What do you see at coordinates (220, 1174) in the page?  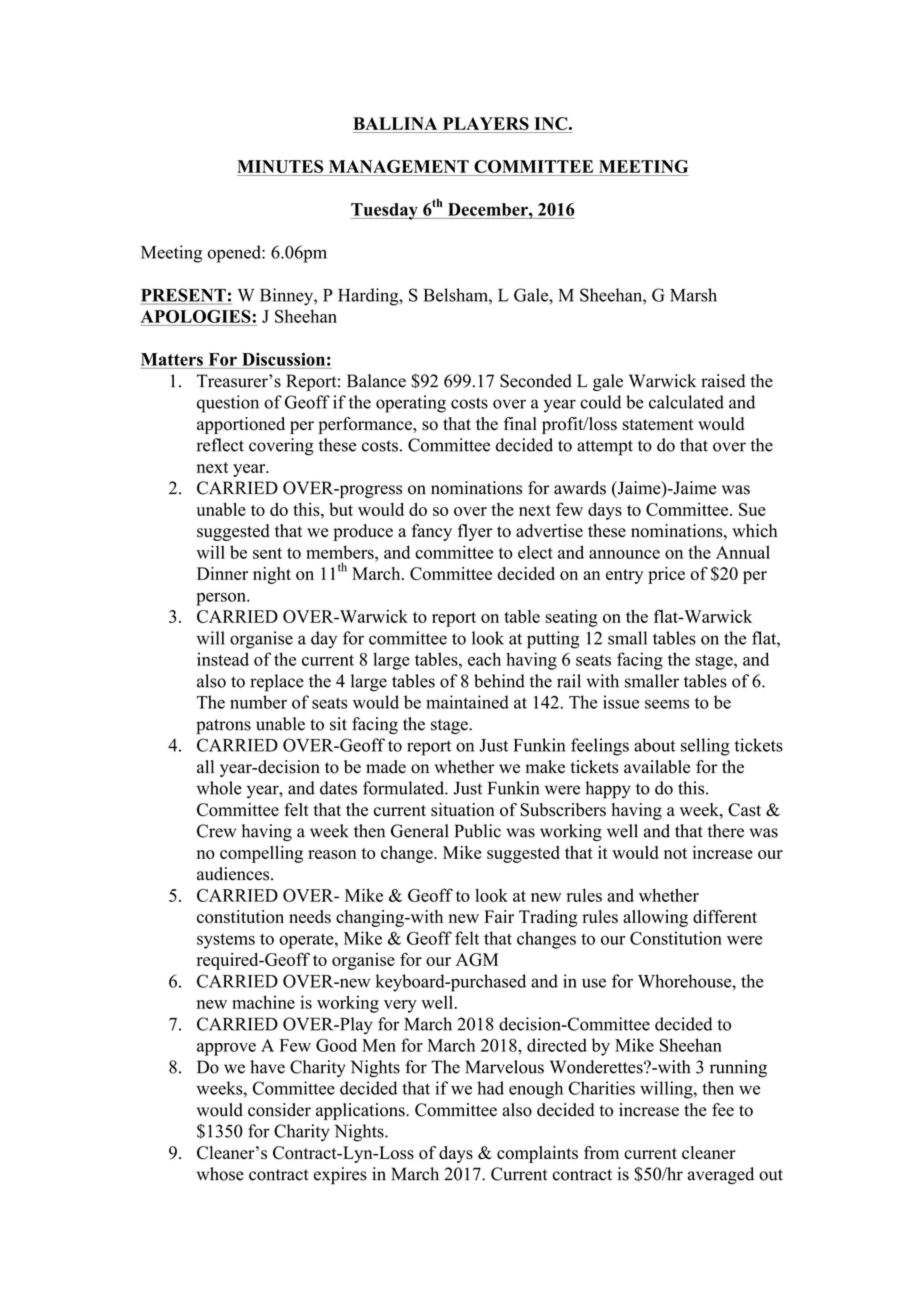 I see `whose` at bounding box center [220, 1174].
